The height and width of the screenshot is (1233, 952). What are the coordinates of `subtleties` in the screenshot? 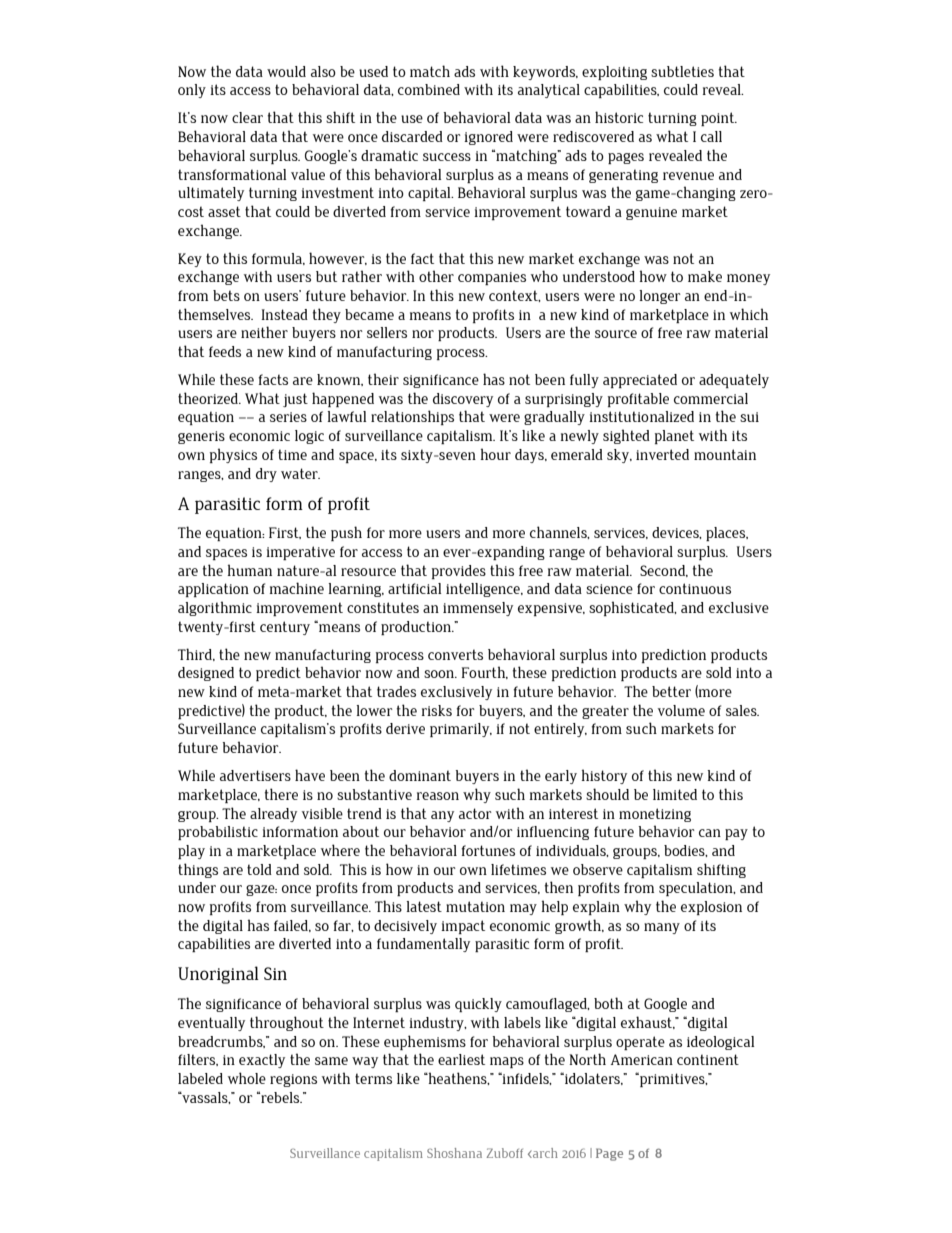 It's located at (682, 71).
